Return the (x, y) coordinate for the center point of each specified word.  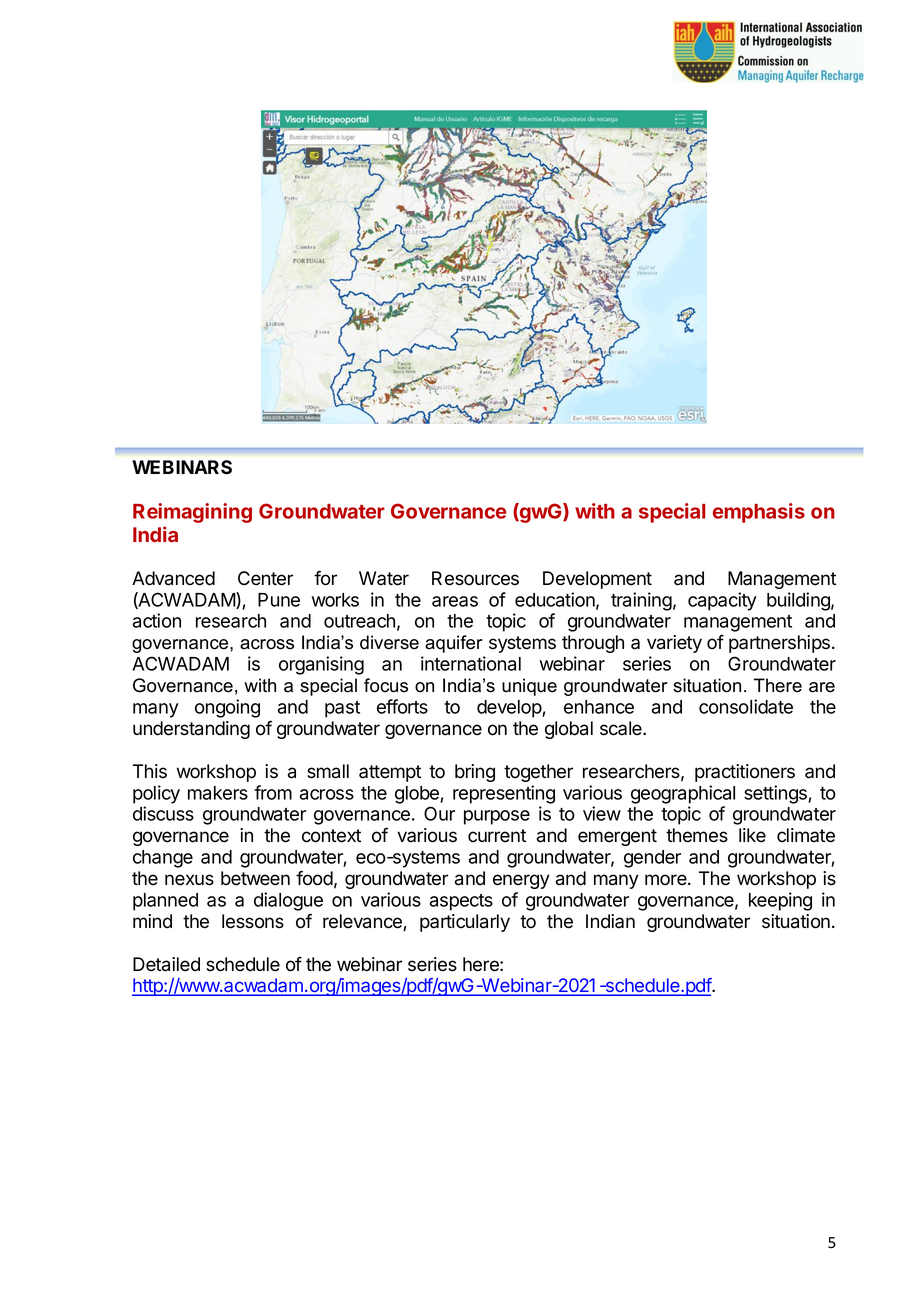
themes (697, 835)
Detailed (166, 964)
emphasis (759, 513)
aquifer (454, 644)
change (163, 859)
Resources (475, 578)
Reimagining (192, 513)
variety (674, 644)
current (497, 836)
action (157, 620)
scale (622, 728)
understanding (191, 730)
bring (475, 773)
